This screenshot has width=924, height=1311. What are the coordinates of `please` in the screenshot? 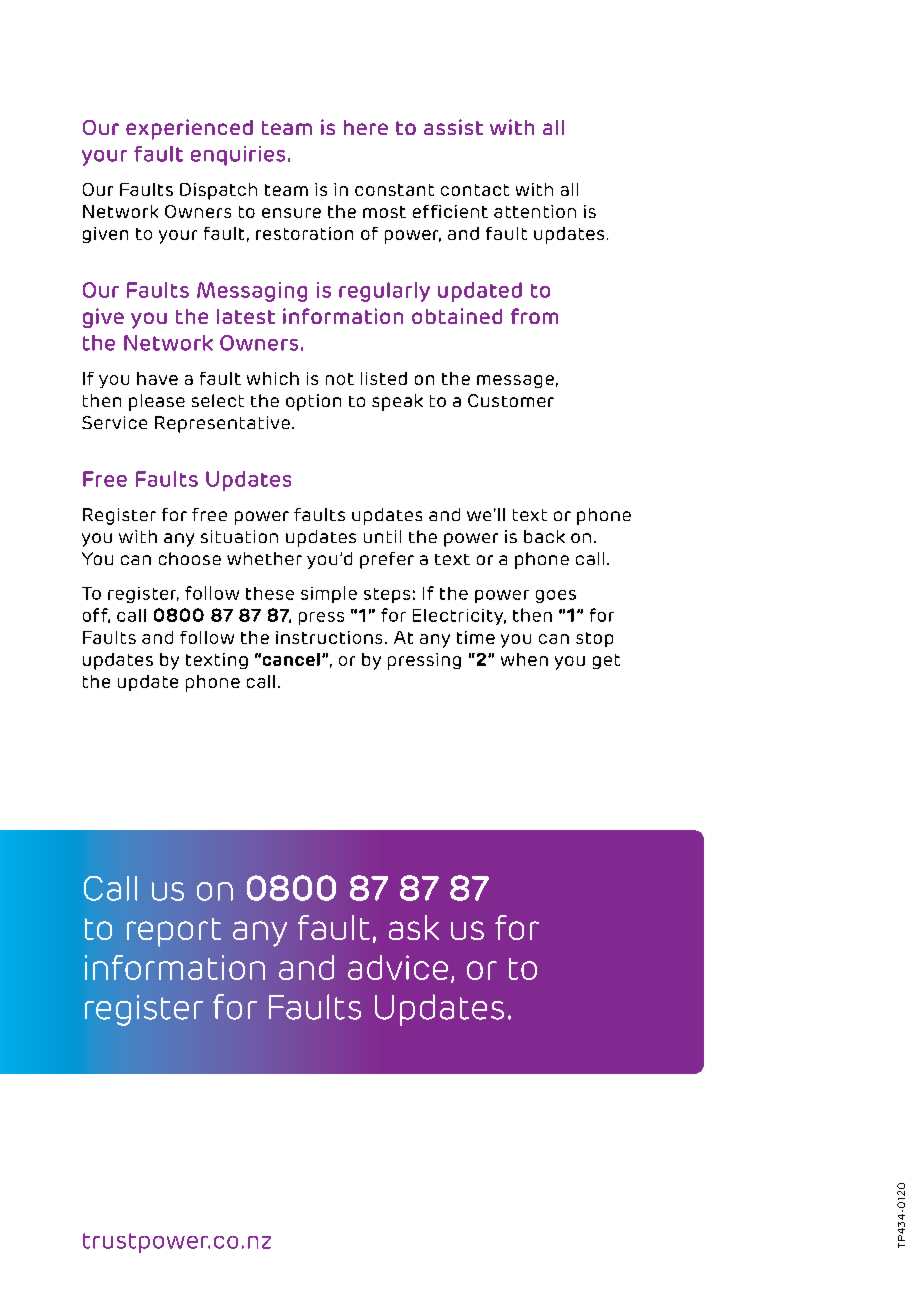 It's located at (157, 402).
